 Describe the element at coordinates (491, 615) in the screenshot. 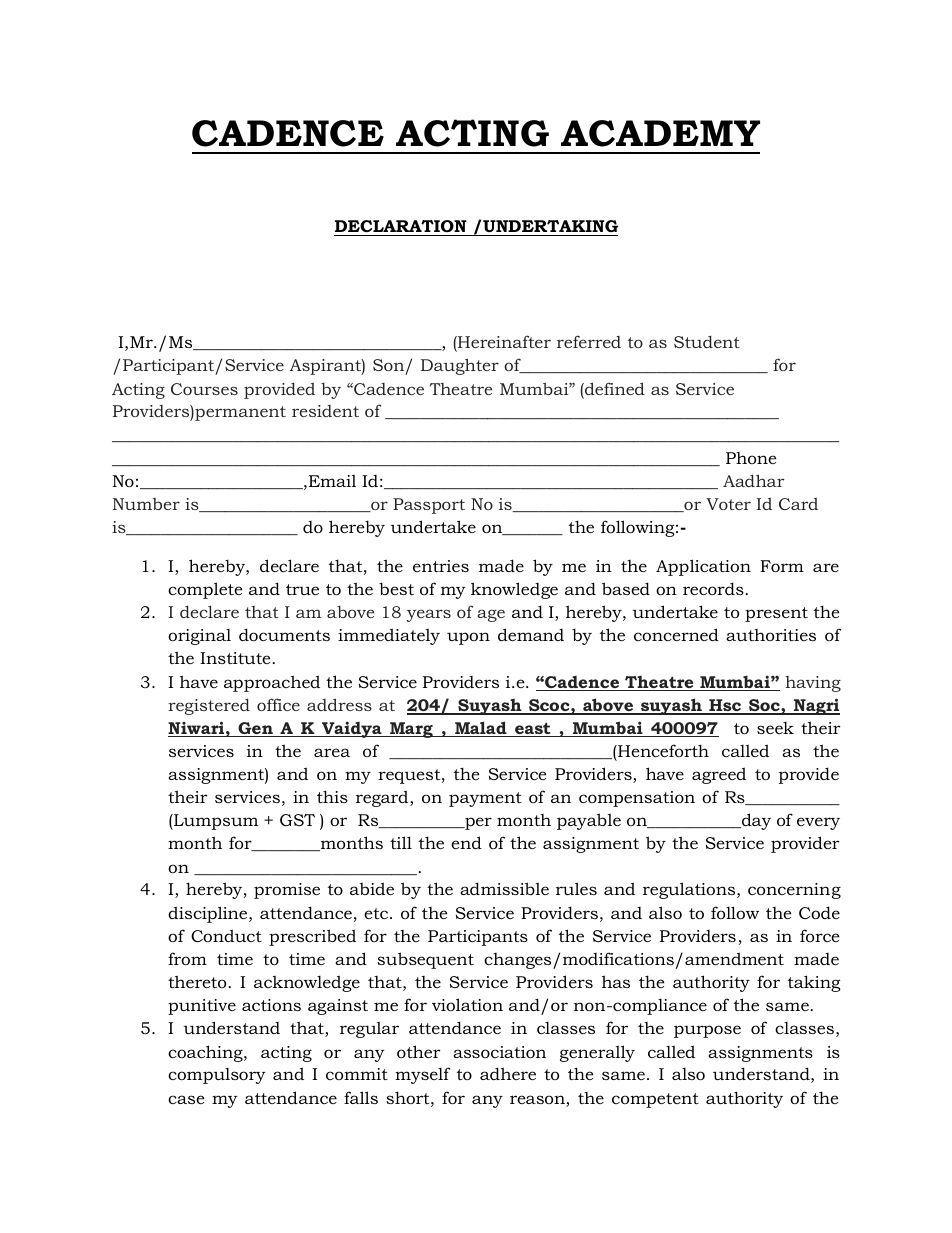

I see `age` at that location.
